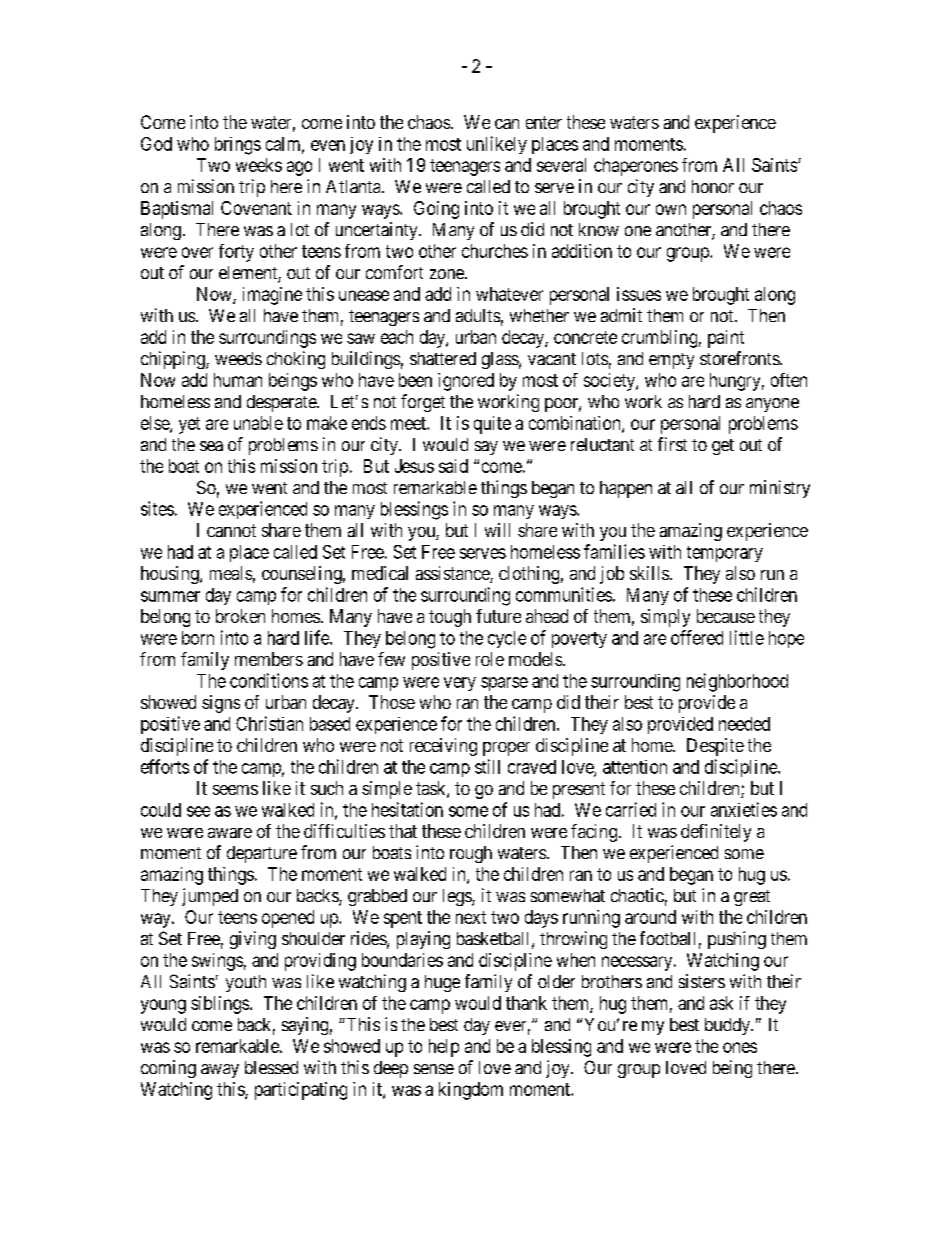 This screenshot has height=1233, width=952. What do you see at coordinates (220, 1071) in the screenshot?
I see `away` at bounding box center [220, 1071].
